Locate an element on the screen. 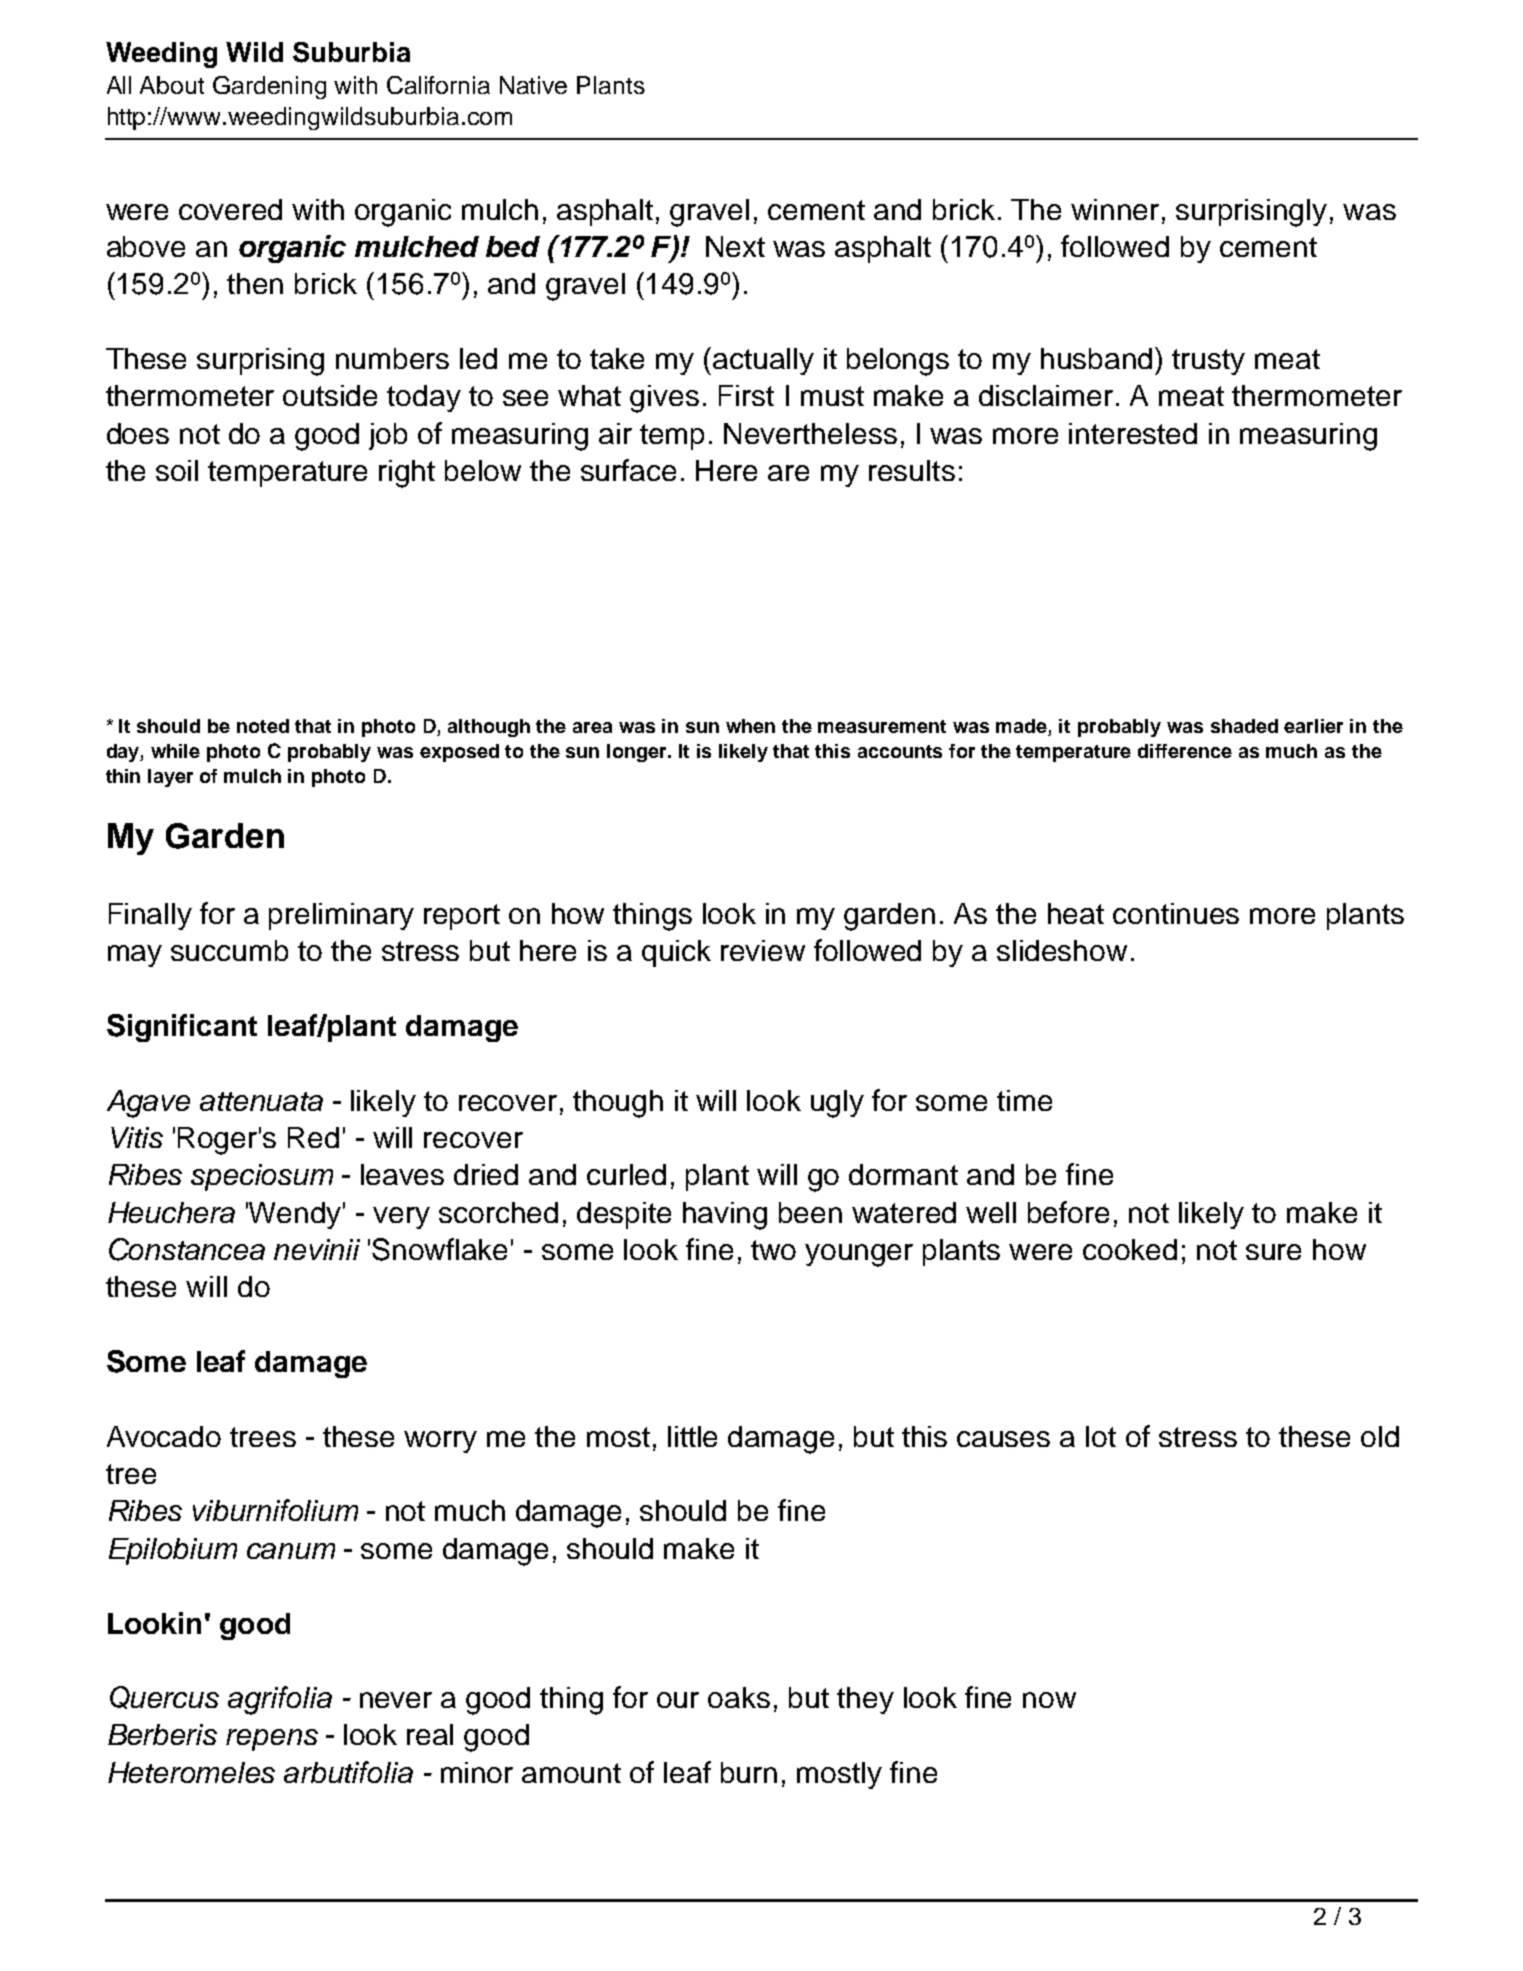 This screenshot has width=1523, height=1971. preliminary is located at coordinates (341, 916).
